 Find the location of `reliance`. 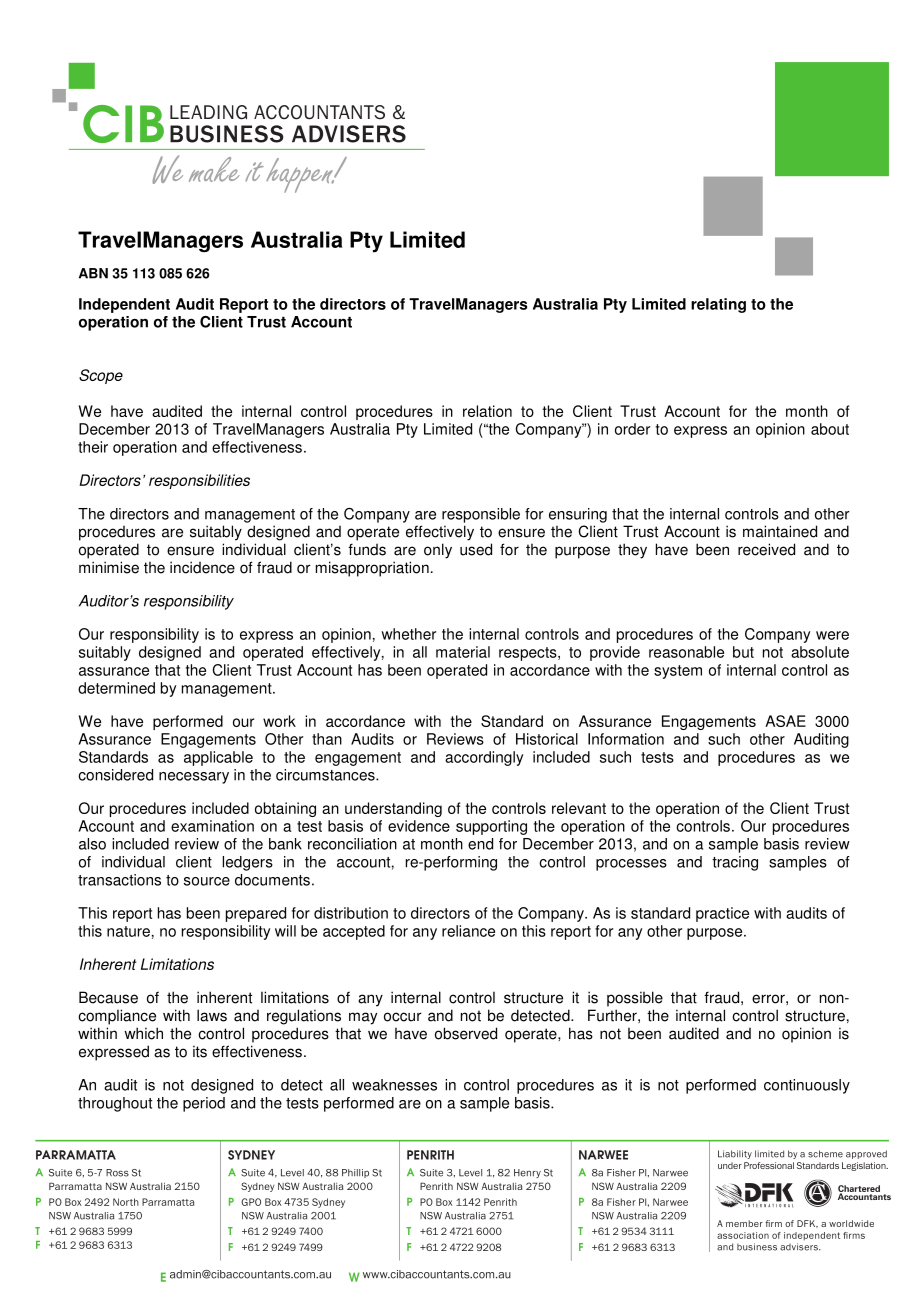

reliance is located at coordinates (468, 931).
